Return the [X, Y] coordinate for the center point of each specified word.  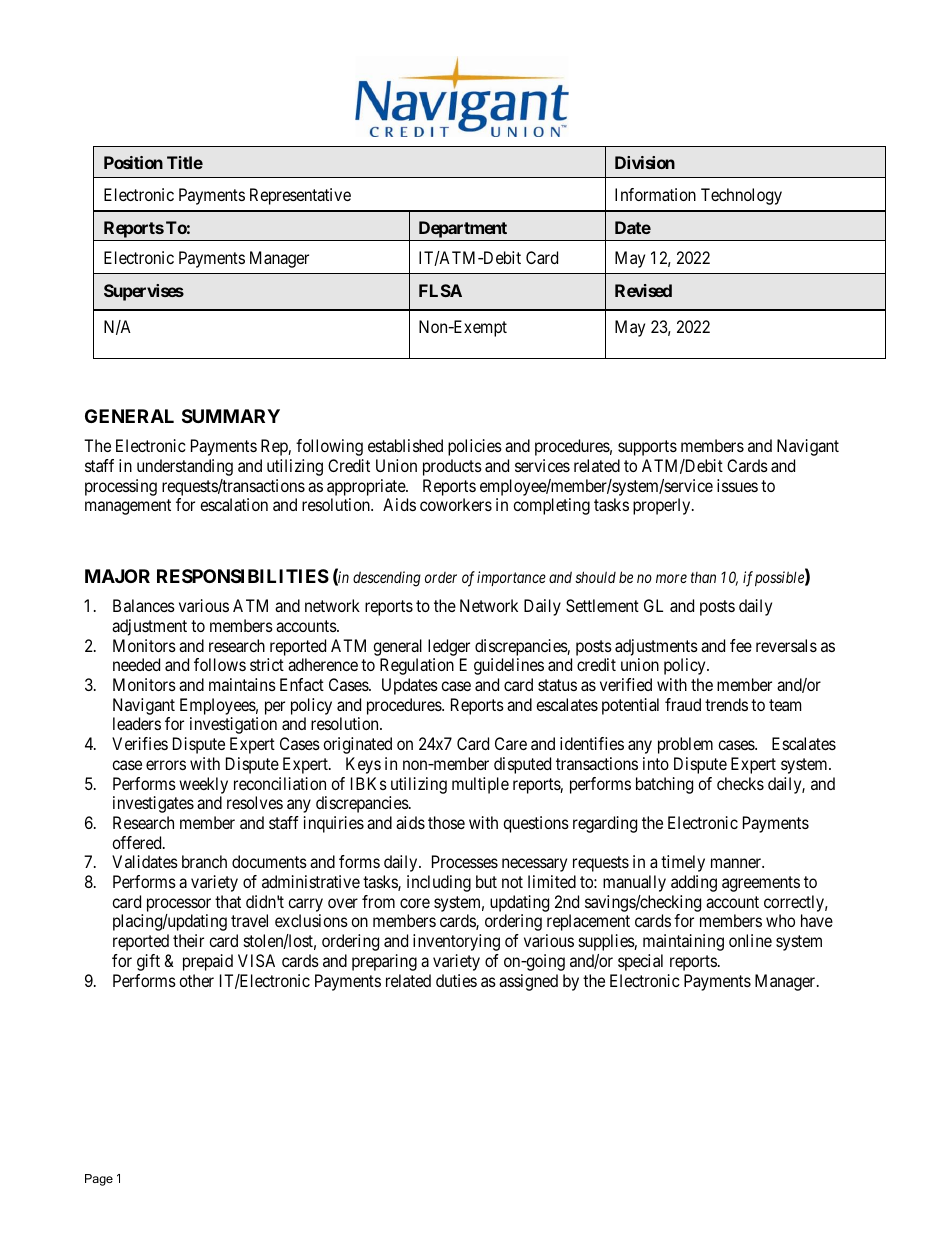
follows [220, 664]
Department [462, 231]
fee [741, 645]
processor [179, 905]
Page [99, 1180]
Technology [741, 196]
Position [133, 162]
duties [456, 980]
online [750, 940]
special [640, 962]
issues [737, 485]
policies [475, 447]
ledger [449, 647]
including [439, 883]
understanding [185, 467]
